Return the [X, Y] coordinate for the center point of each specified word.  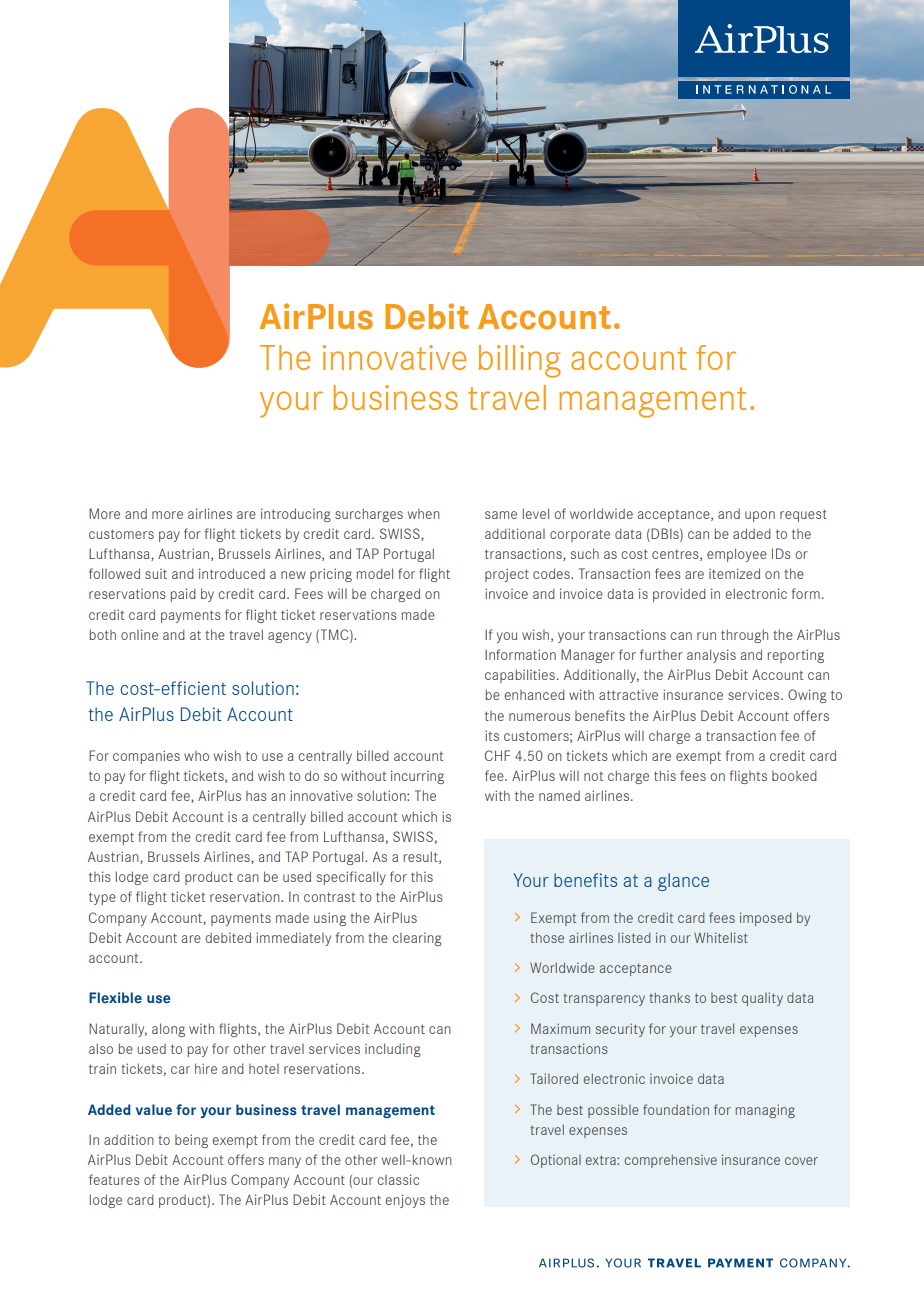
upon [760, 516]
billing [519, 361]
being [191, 1141]
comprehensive [670, 1161]
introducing [296, 515]
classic [398, 1179]
